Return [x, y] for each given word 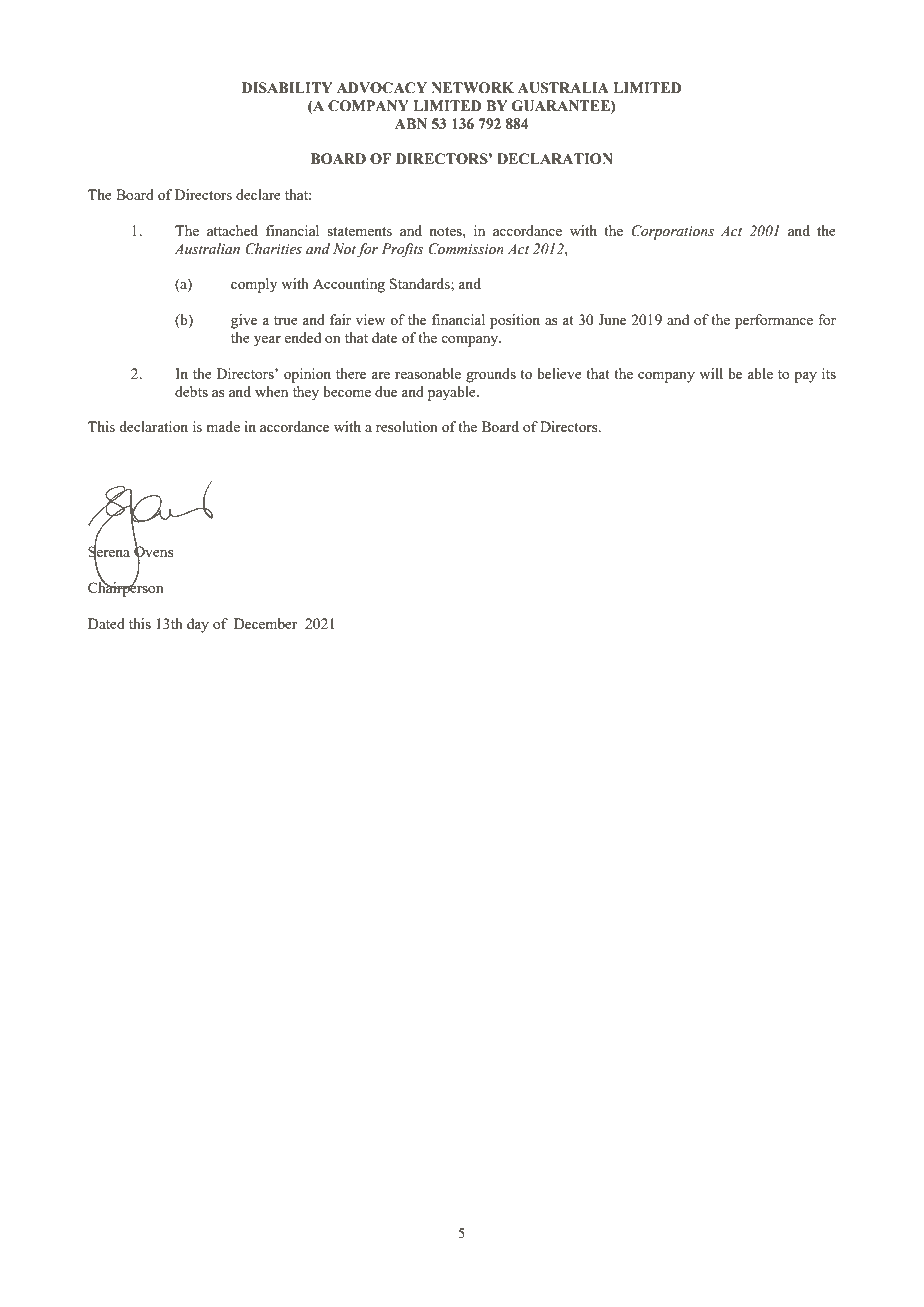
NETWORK [472, 88]
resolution [407, 426]
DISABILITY [287, 88]
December [266, 623]
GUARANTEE [562, 106]
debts [191, 391]
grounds [491, 375]
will [711, 373]
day [198, 625]
